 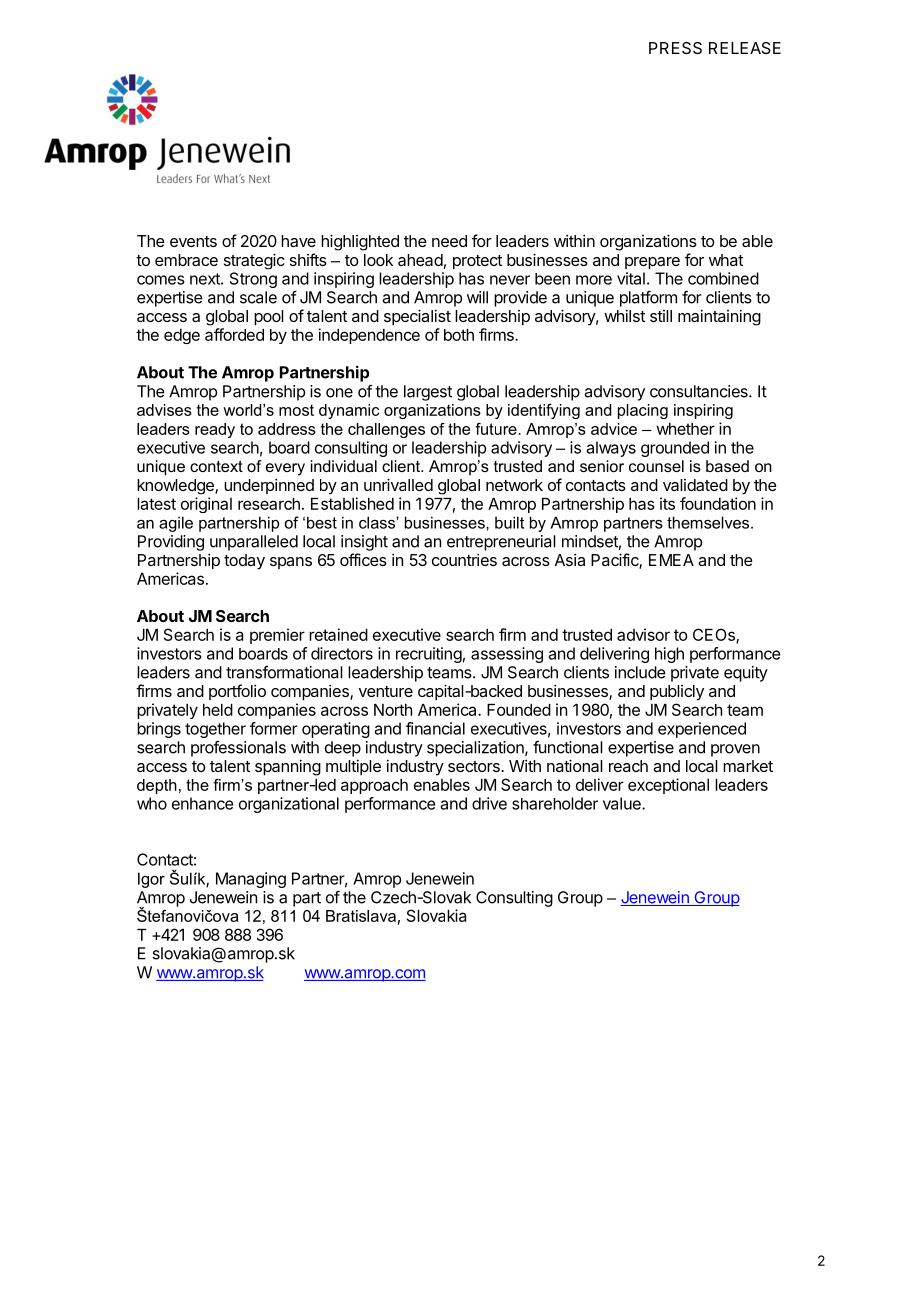 I want to click on Managing, so click(x=251, y=880).
